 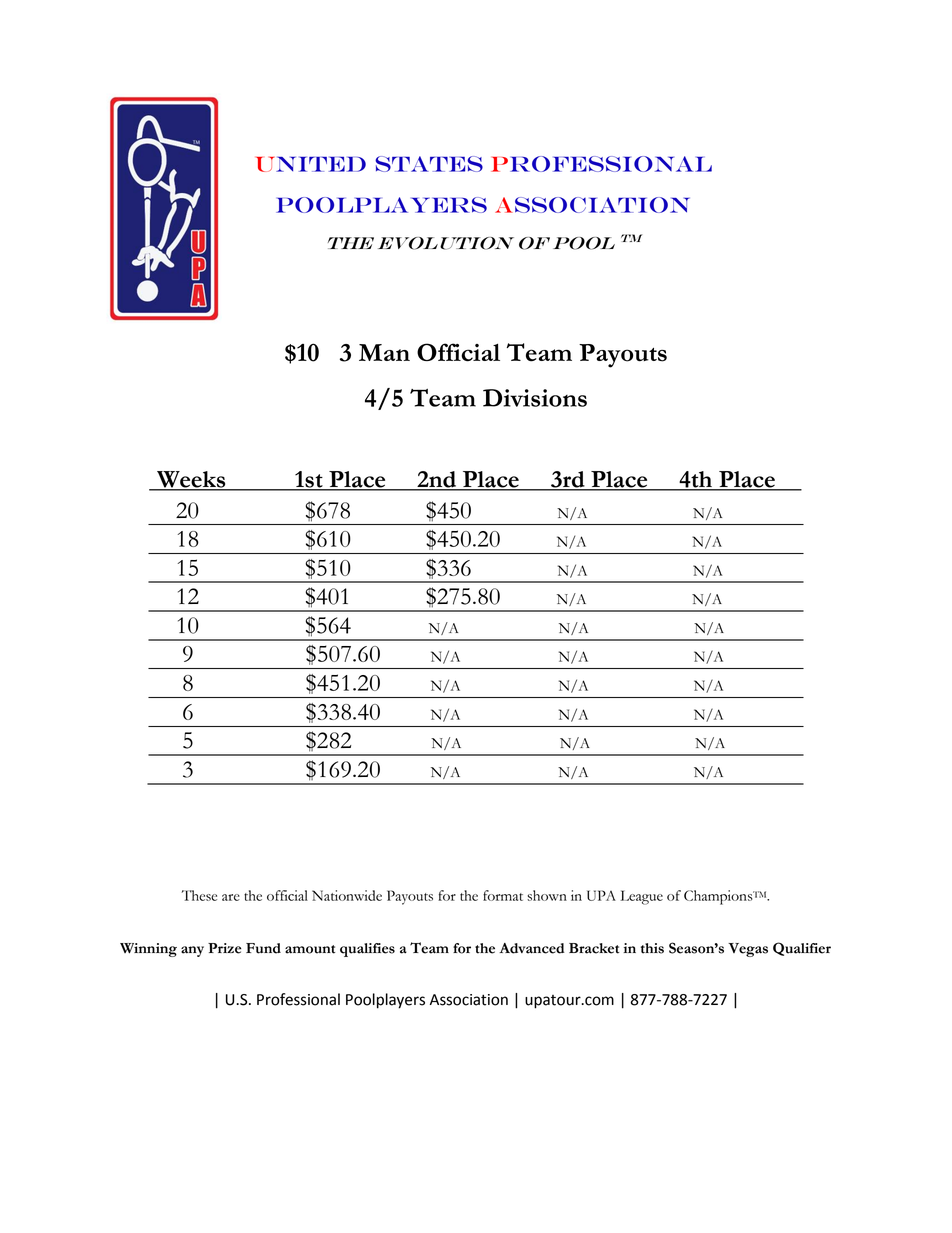 I want to click on STATES, so click(x=429, y=164).
